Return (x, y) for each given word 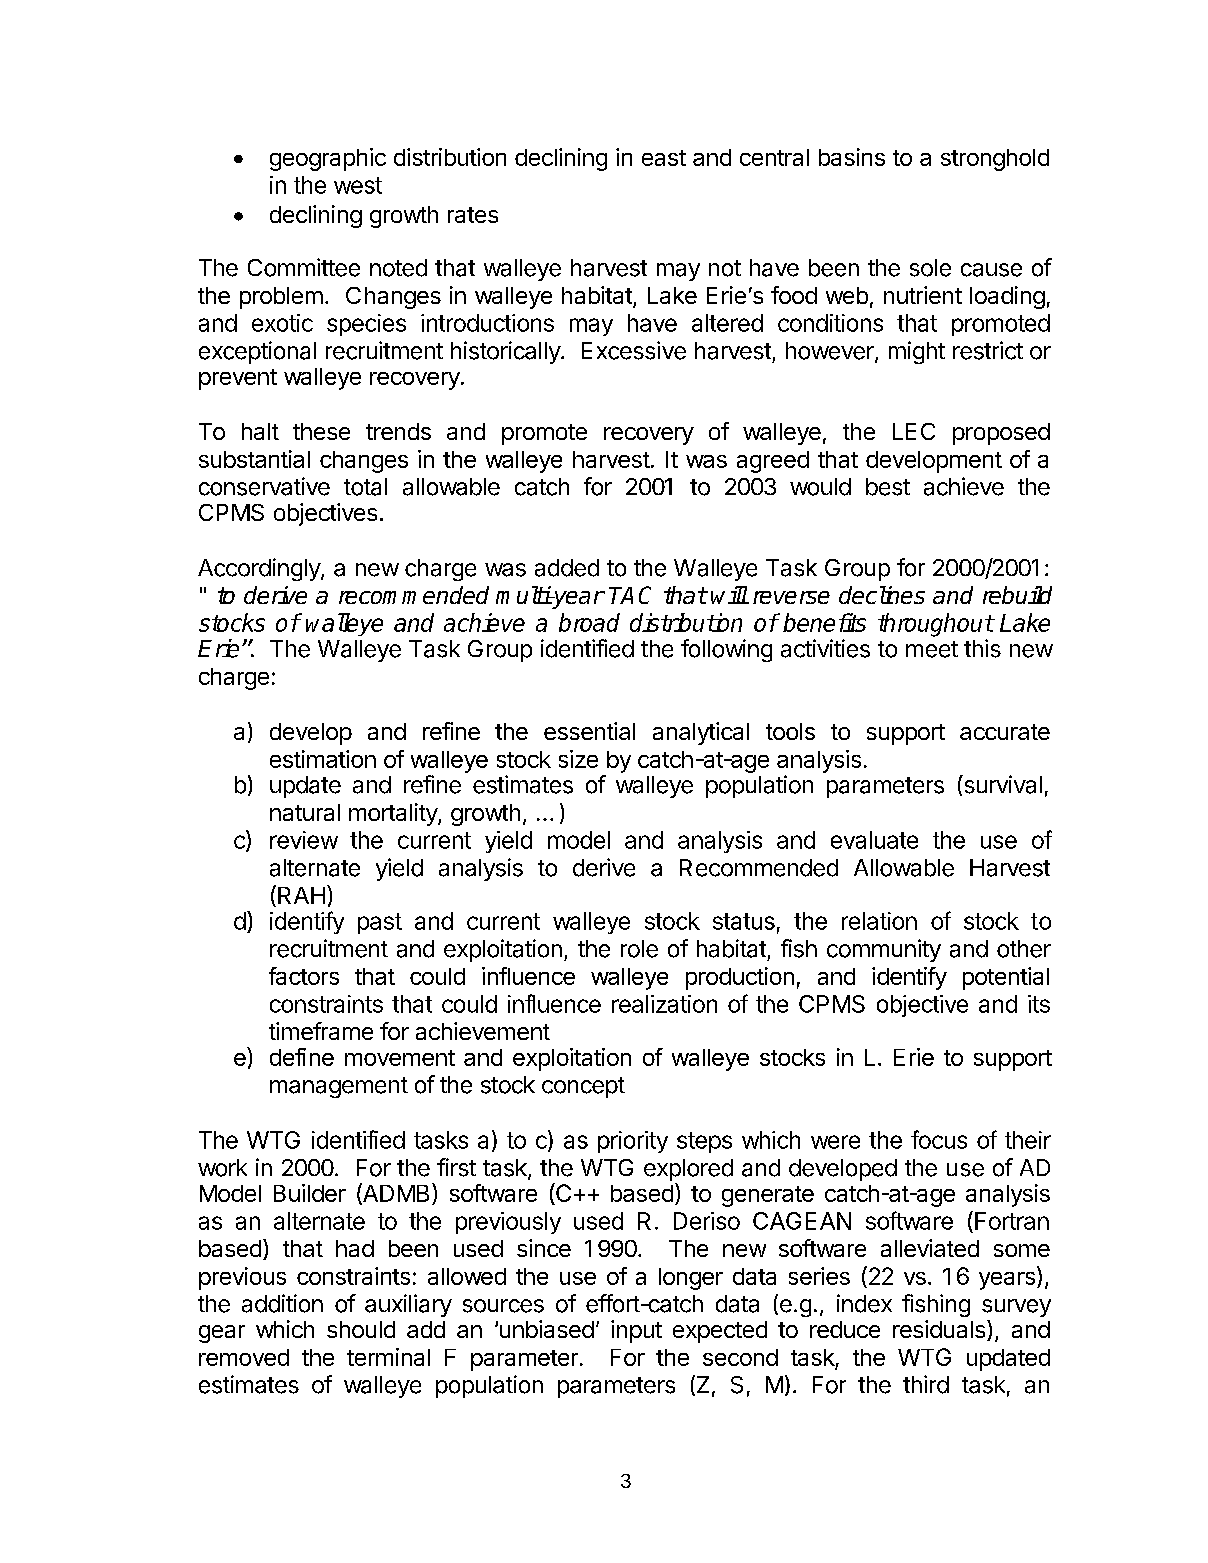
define (302, 1057)
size (578, 759)
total (365, 487)
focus (939, 1139)
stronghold (995, 160)
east (664, 158)
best (888, 487)
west (358, 185)
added (567, 568)
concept (583, 1087)
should (361, 1329)
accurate (1005, 732)
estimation (323, 759)
